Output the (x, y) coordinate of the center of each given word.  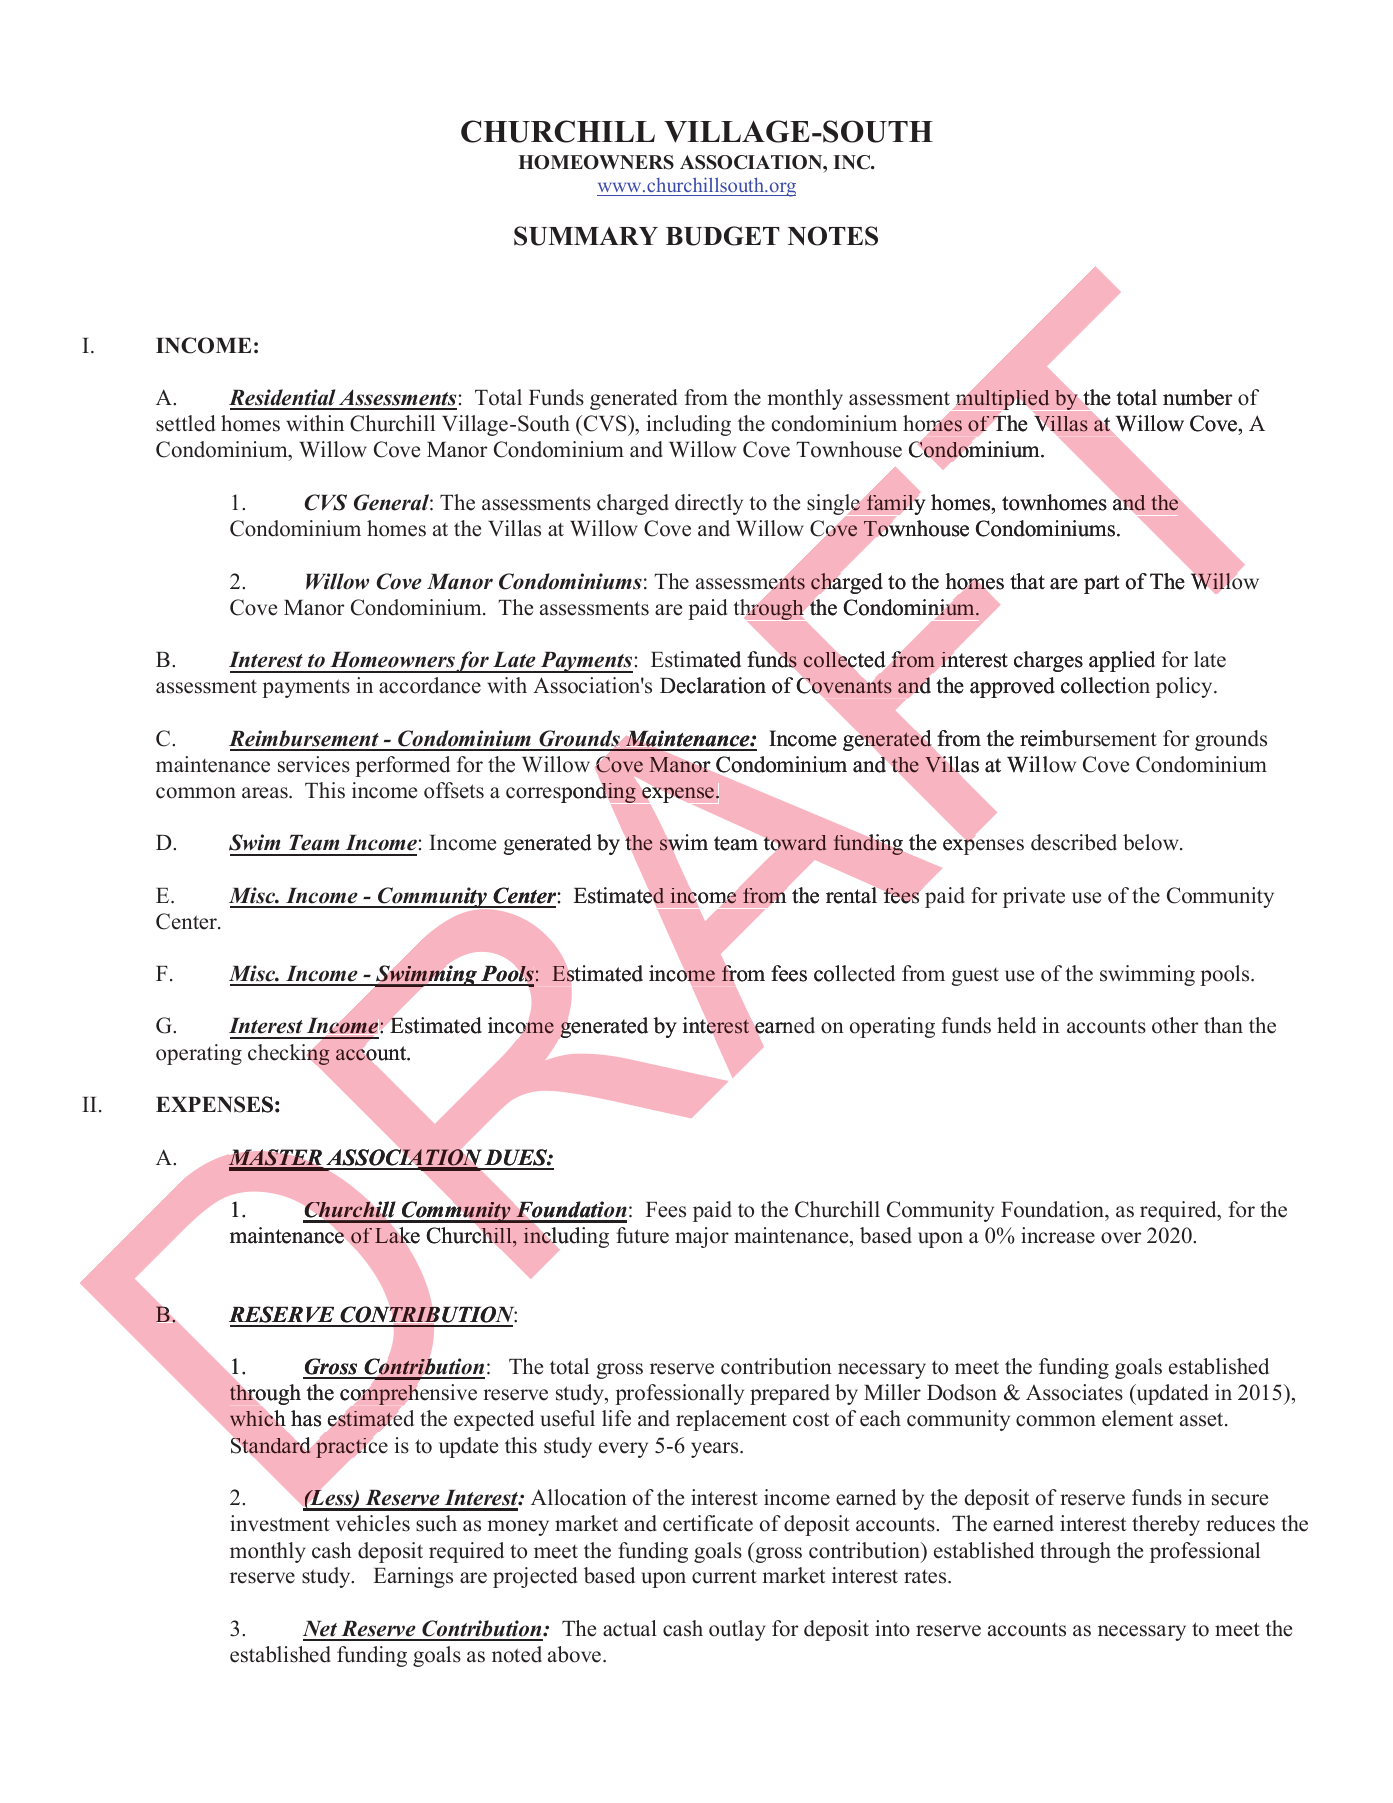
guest (975, 977)
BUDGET (723, 236)
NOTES (833, 236)
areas (266, 793)
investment (280, 1523)
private (1034, 897)
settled (185, 423)
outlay (737, 1630)
